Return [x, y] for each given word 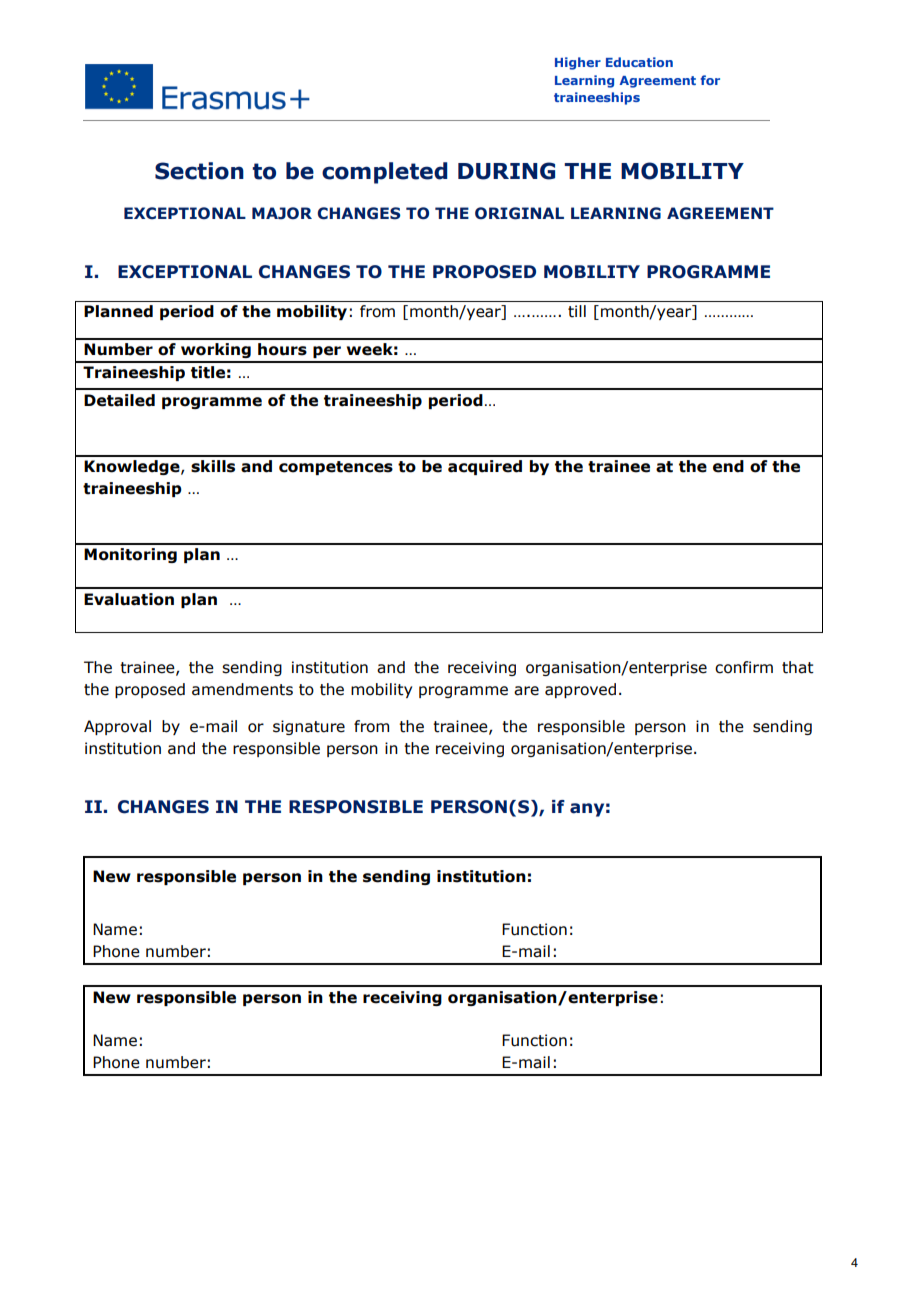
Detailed [119, 400]
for [710, 80]
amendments [242, 689]
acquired [485, 467]
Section [199, 171]
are [526, 691]
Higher [578, 63]
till [577, 311]
